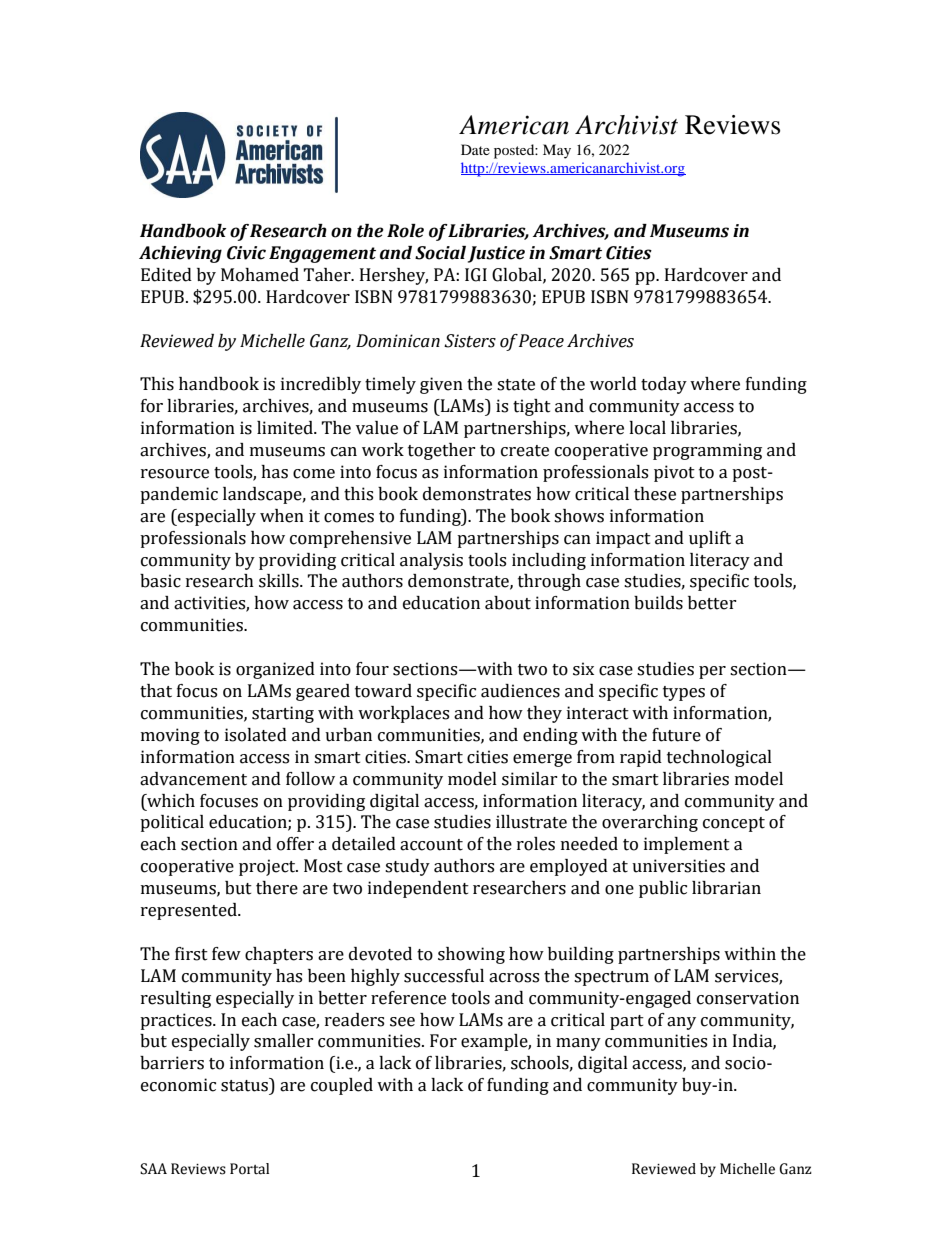 The height and width of the image is (1233, 952). I want to click on types, so click(684, 693).
